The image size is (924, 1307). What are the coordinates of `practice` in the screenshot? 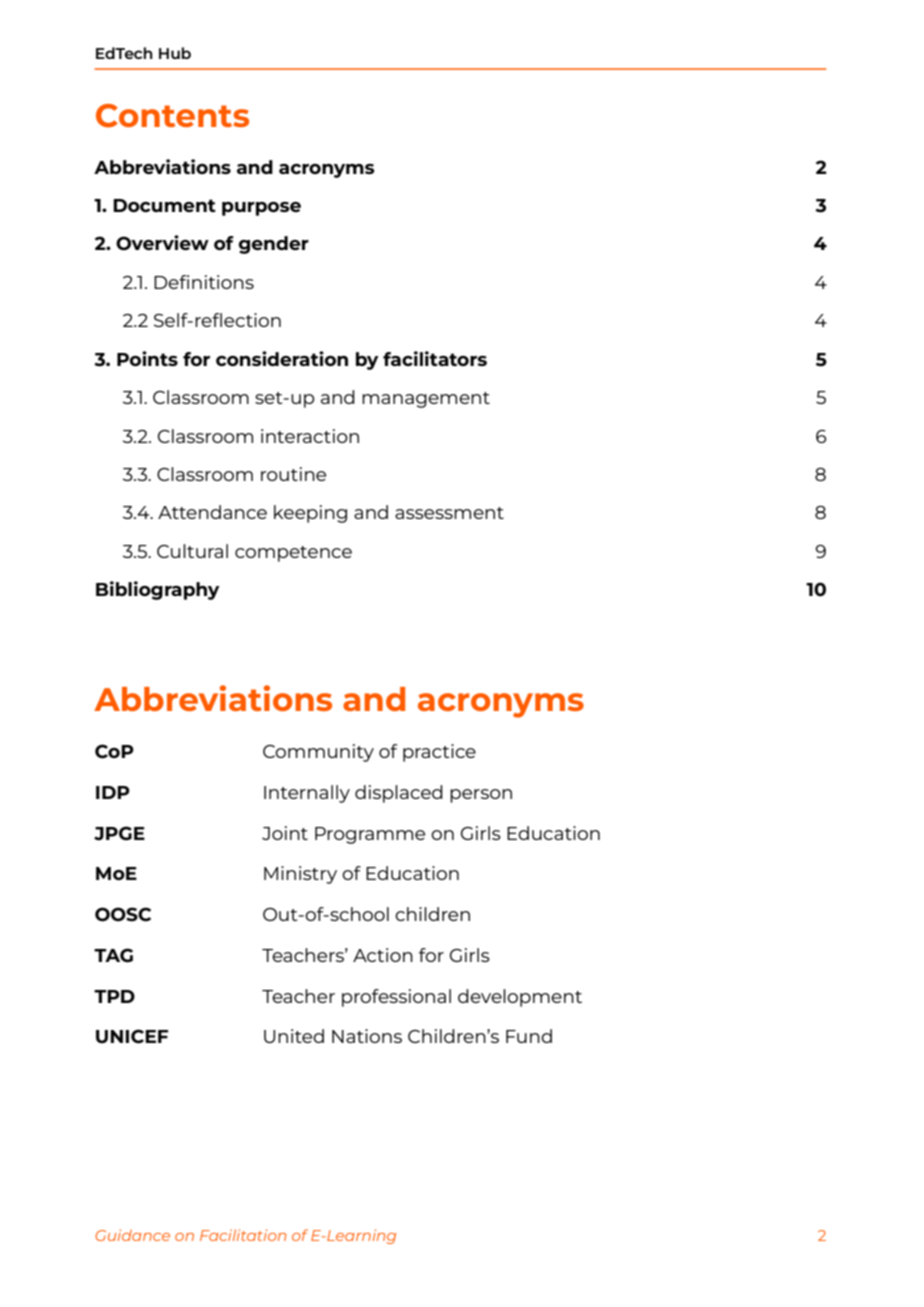 It's located at (439, 753).
